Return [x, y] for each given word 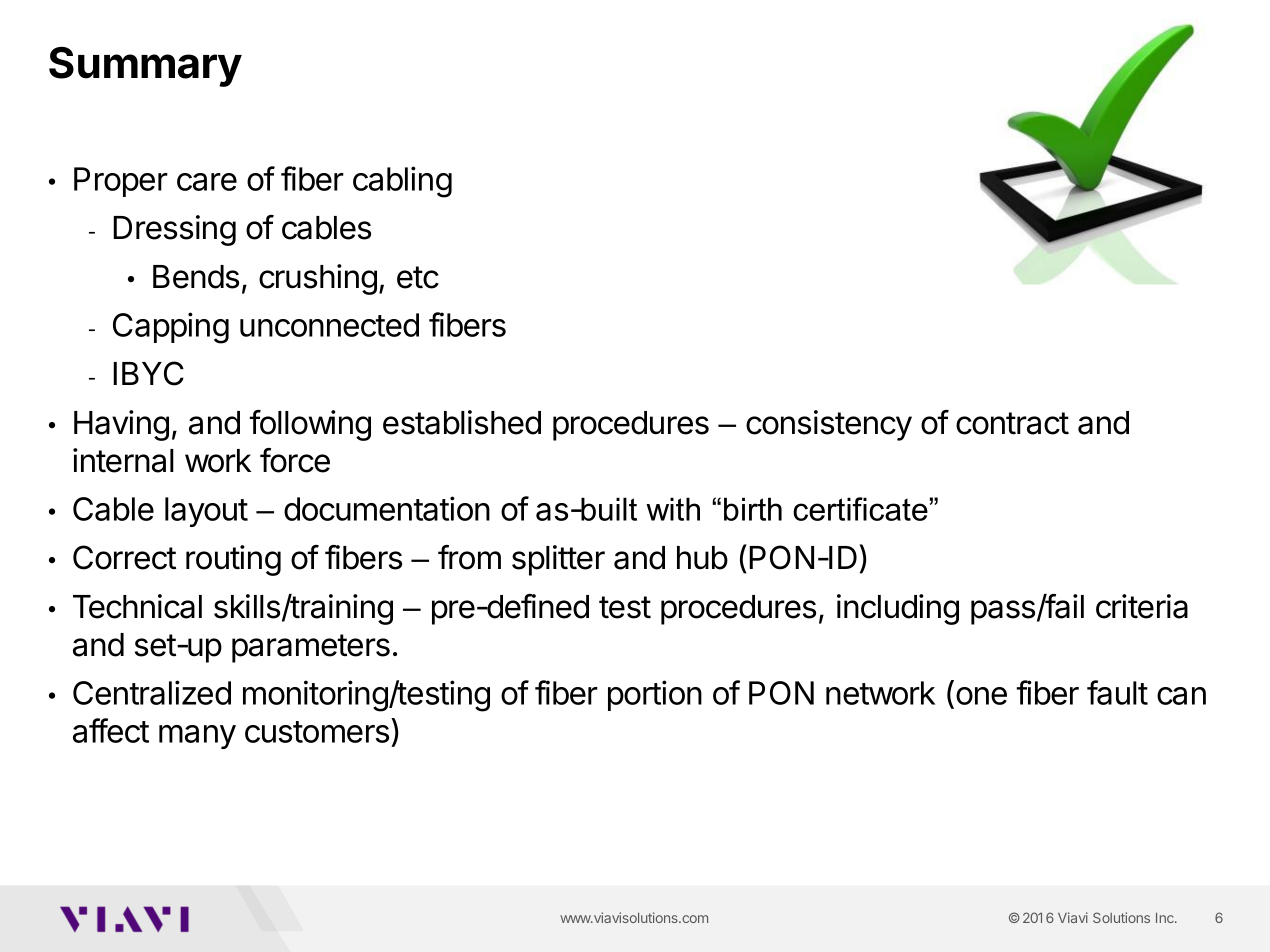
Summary [145, 67]
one [981, 696]
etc [418, 277]
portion [655, 695]
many [197, 737]
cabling [402, 182]
